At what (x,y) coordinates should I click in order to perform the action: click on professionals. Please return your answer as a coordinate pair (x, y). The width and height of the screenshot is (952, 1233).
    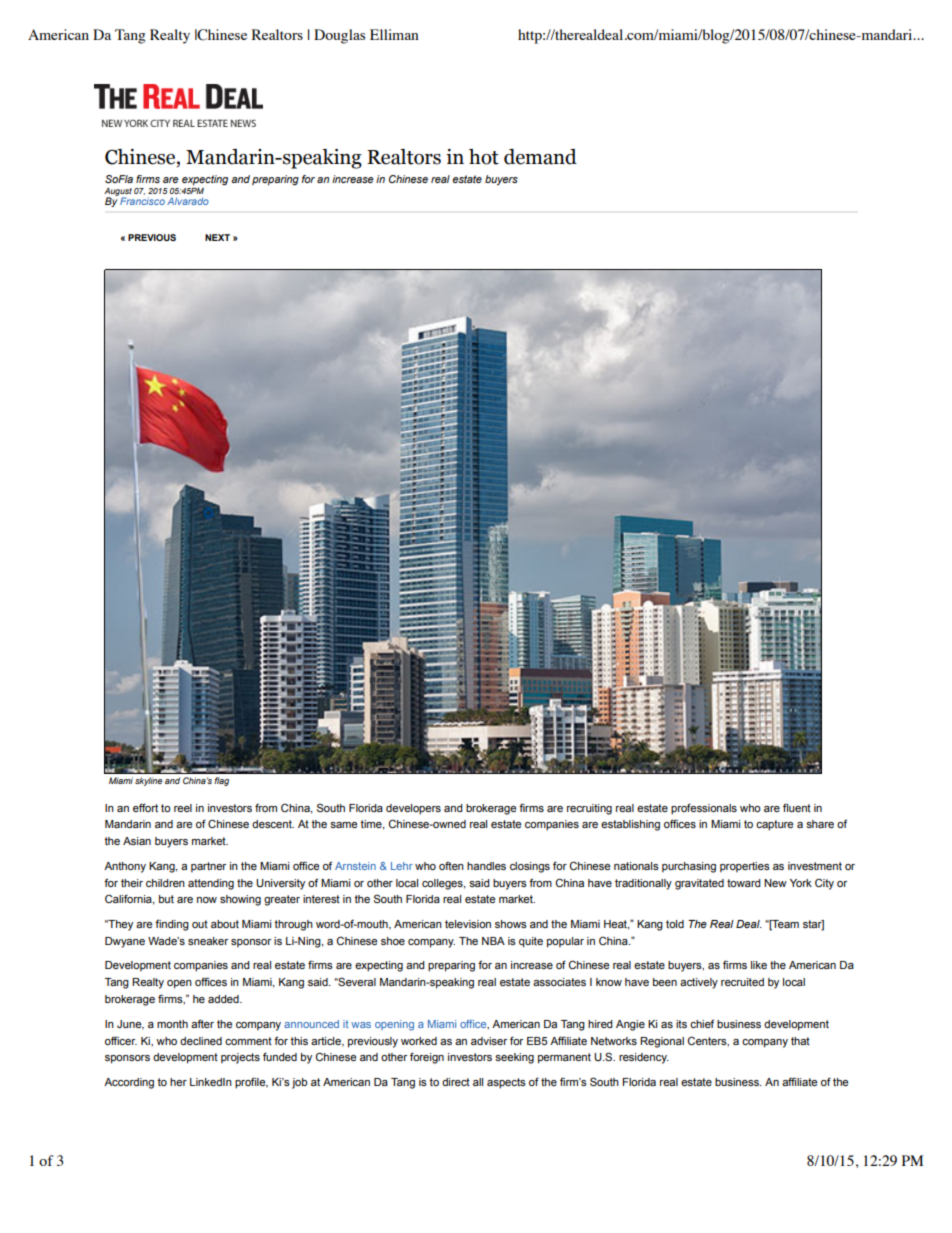
    Looking at the image, I should click on (704, 809).
